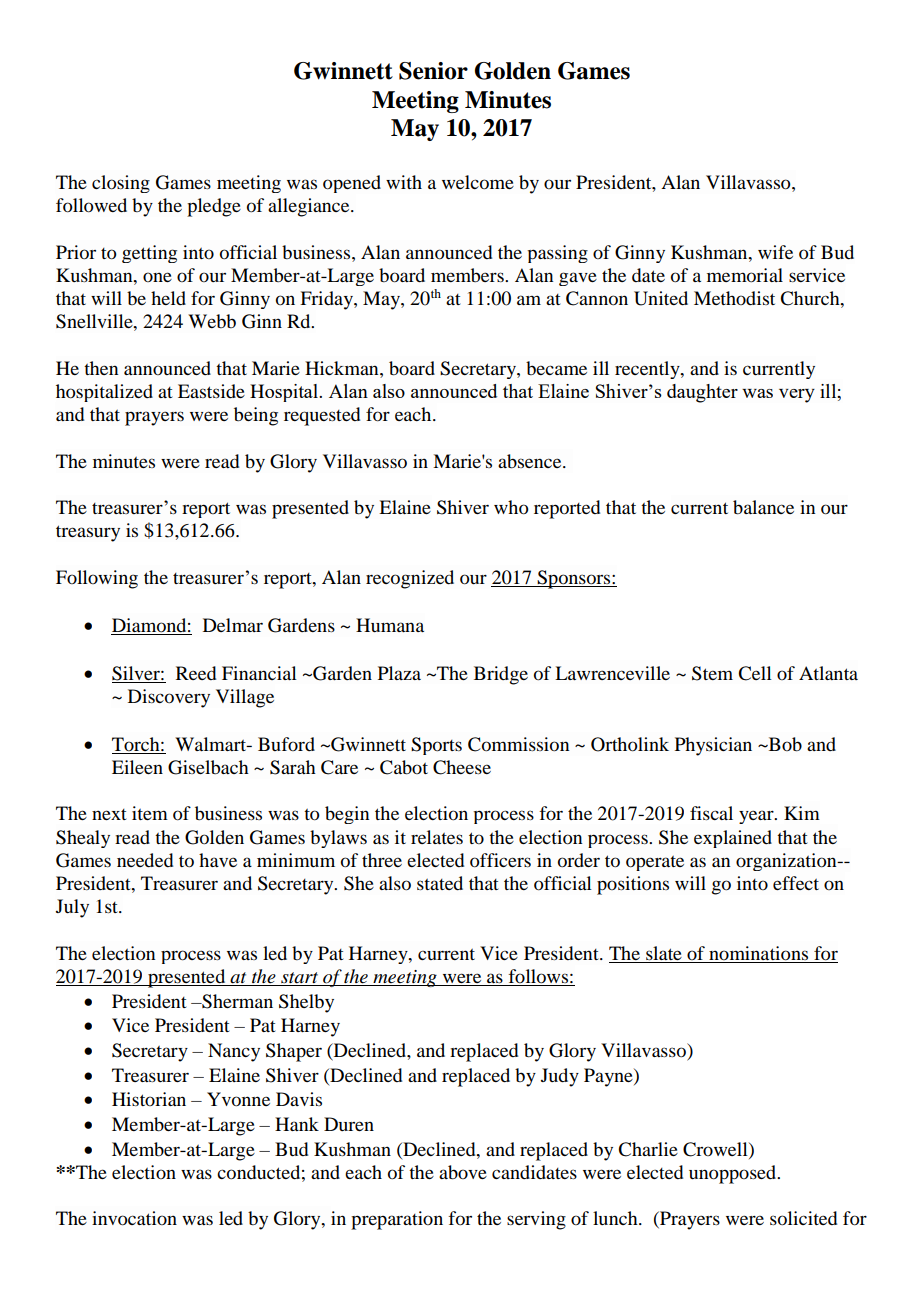 This screenshot has width=924, height=1307. I want to click on closing, so click(121, 184).
